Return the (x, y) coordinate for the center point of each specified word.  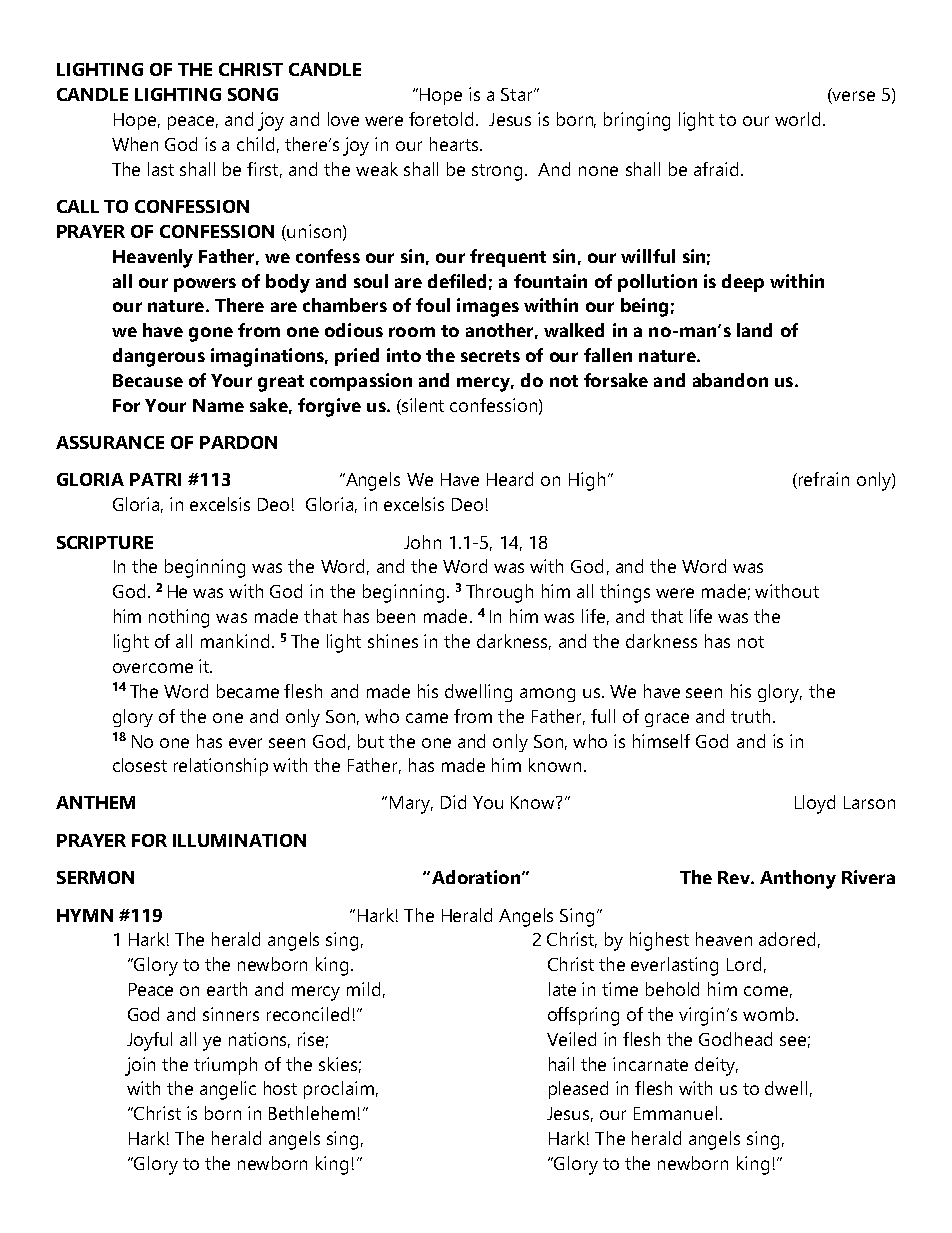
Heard (510, 479)
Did (453, 802)
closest (140, 765)
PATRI (155, 479)
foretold (441, 119)
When (135, 144)
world (797, 119)
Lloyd (815, 804)
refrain (824, 479)
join (140, 1066)
